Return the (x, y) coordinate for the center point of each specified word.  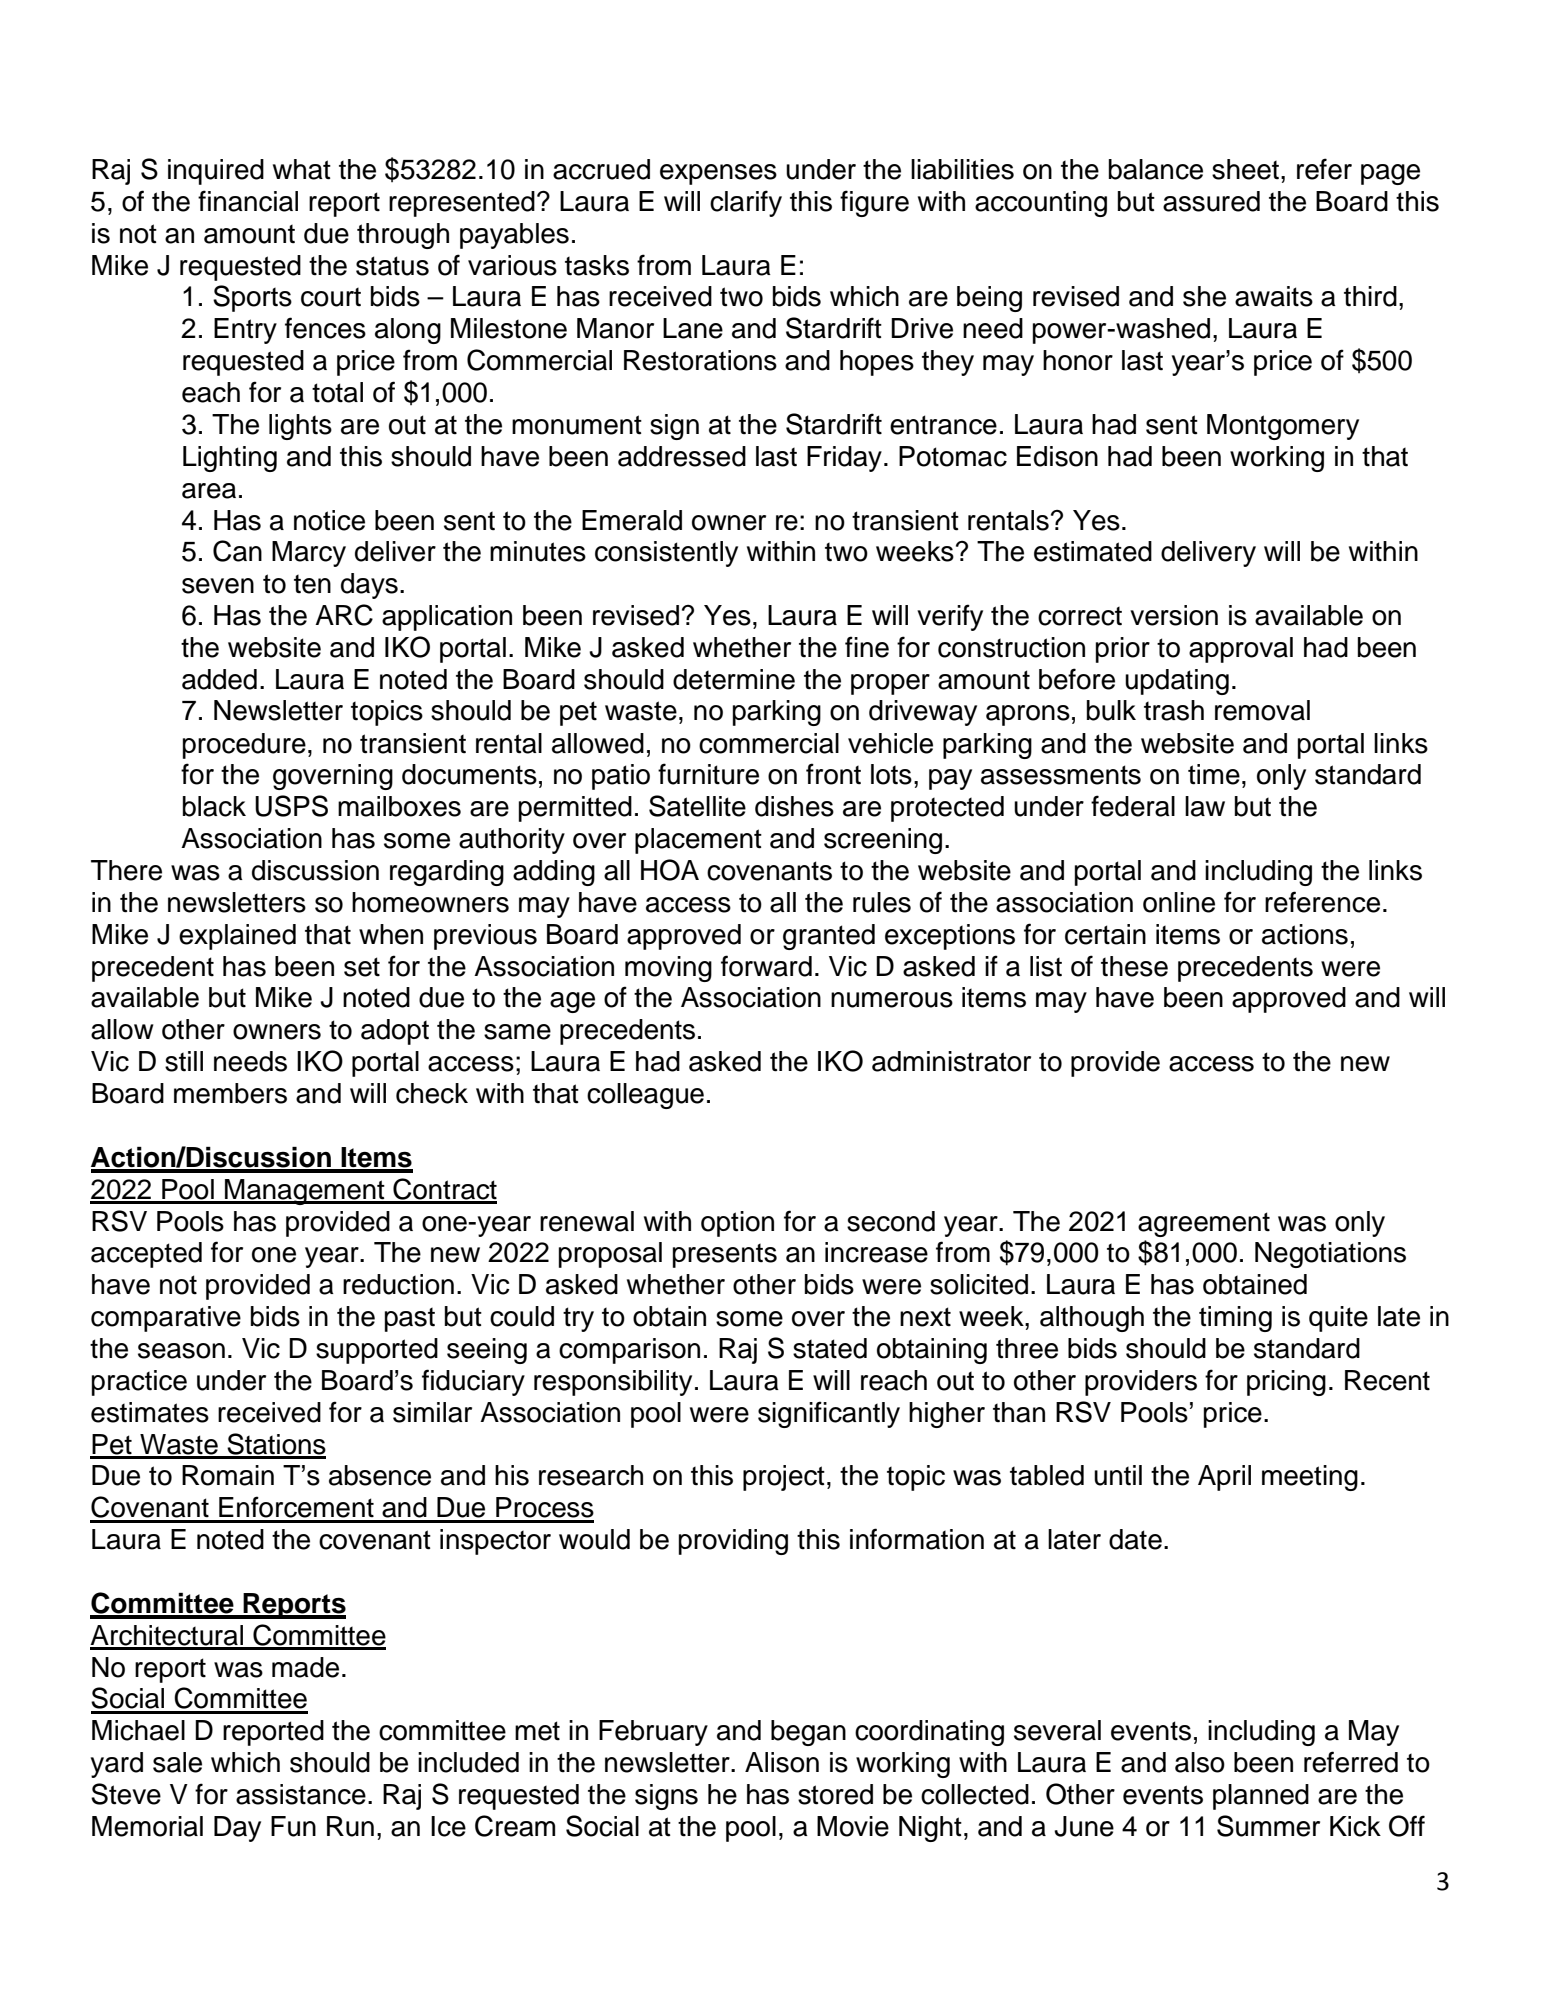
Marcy (309, 554)
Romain (228, 1475)
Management (305, 1192)
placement (698, 841)
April (1224, 1478)
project (784, 1478)
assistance (301, 1794)
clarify (746, 203)
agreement (1204, 1224)
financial (248, 201)
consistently (666, 554)
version (1174, 615)
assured (1211, 201)
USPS (291, 806)
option (737, 1224)
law (1205, 806)
